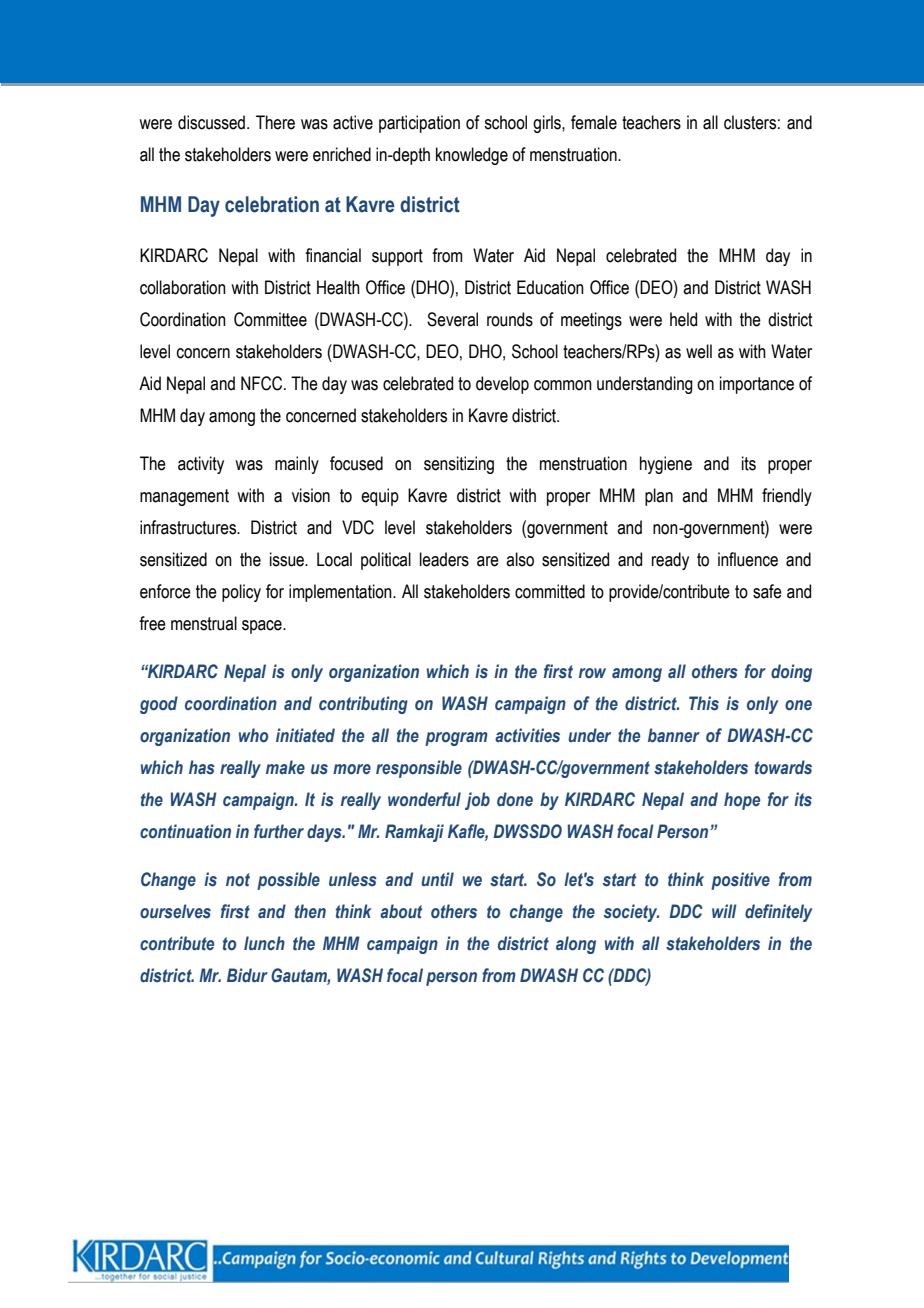  Describe the element at coordinates (189, 527) in the screenshot. I see `infrastructures` at that location.
